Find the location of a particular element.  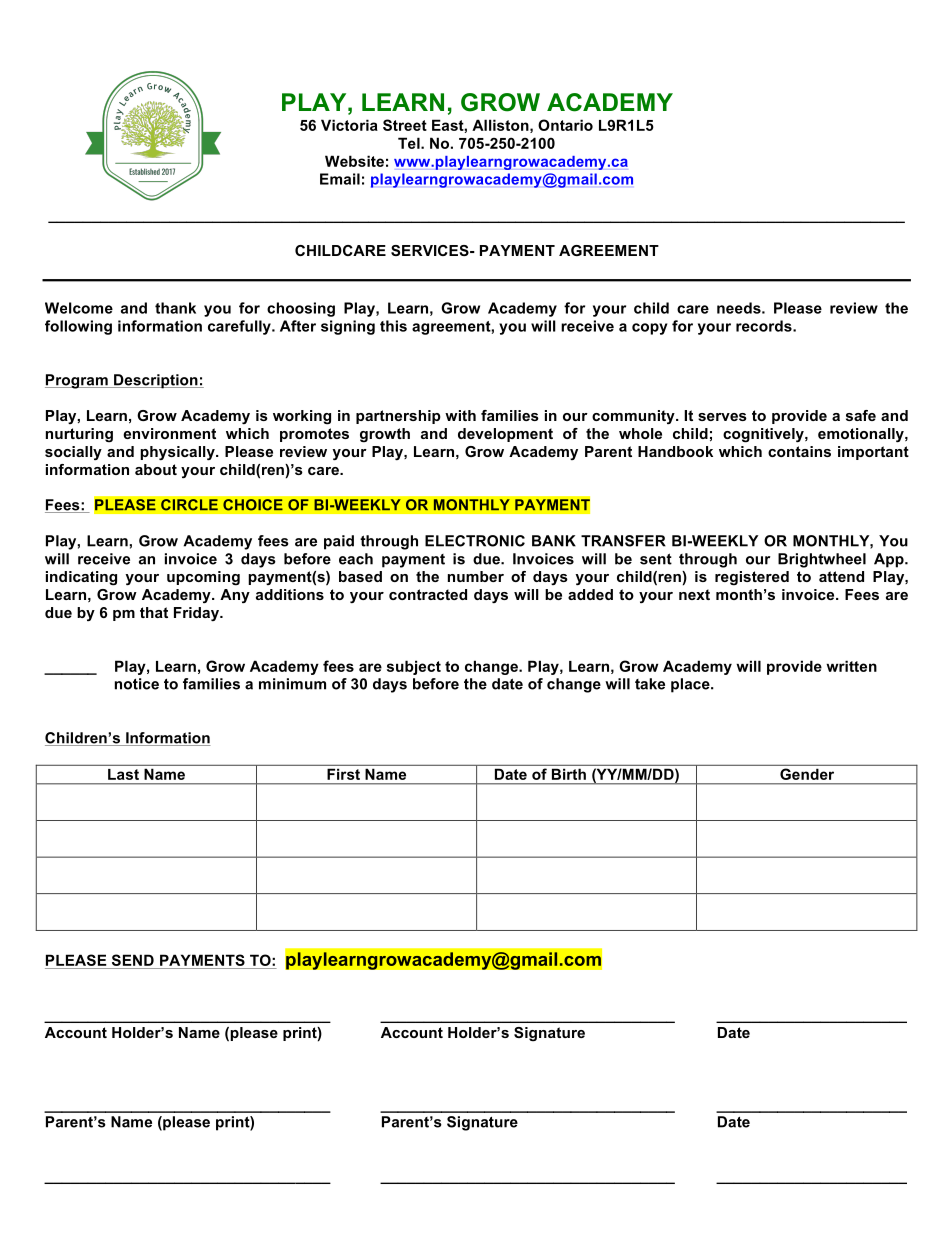

take is located at coordinates (650, 684).
